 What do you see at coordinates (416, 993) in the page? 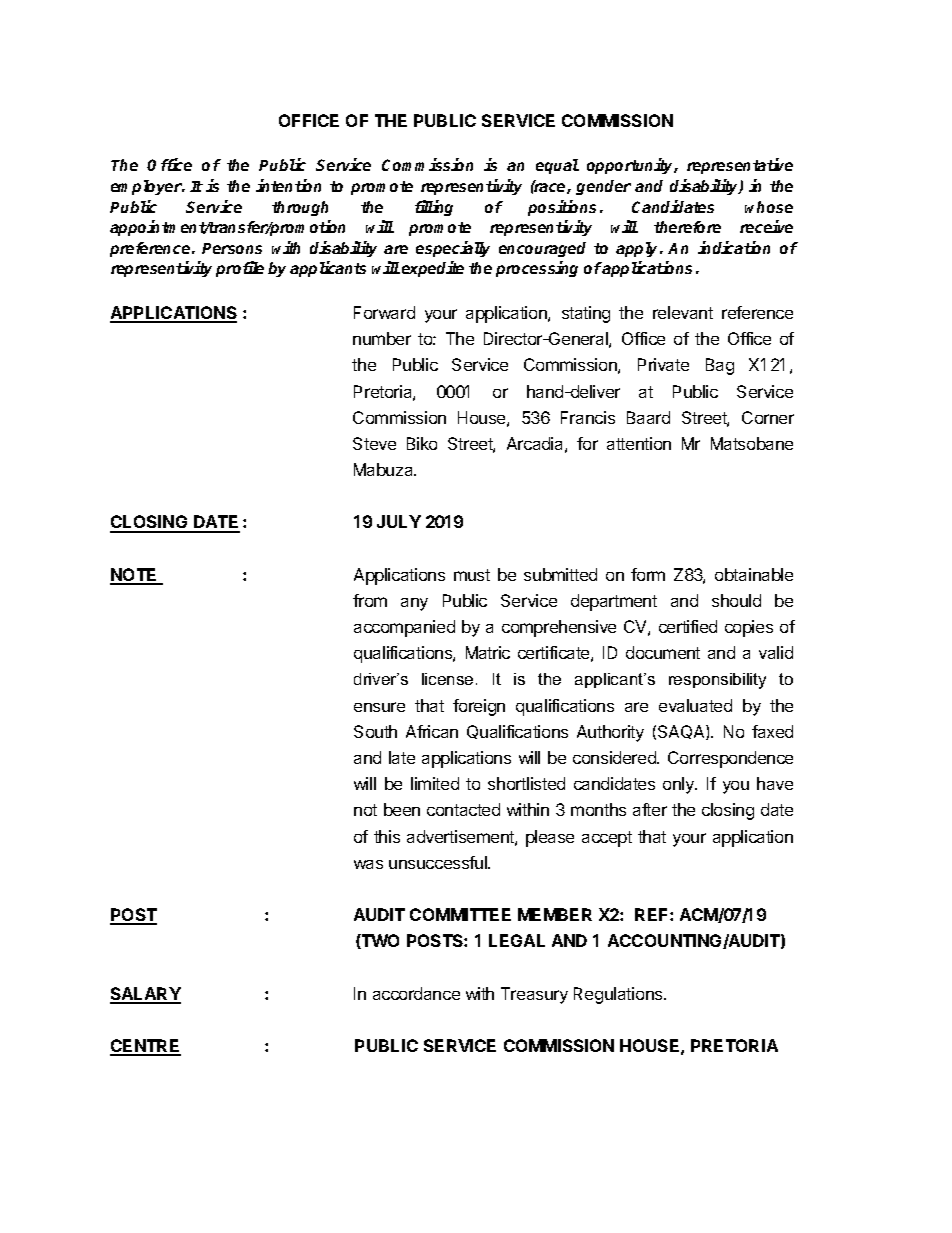
I see `accordance` at bounding box center [416, 993].
